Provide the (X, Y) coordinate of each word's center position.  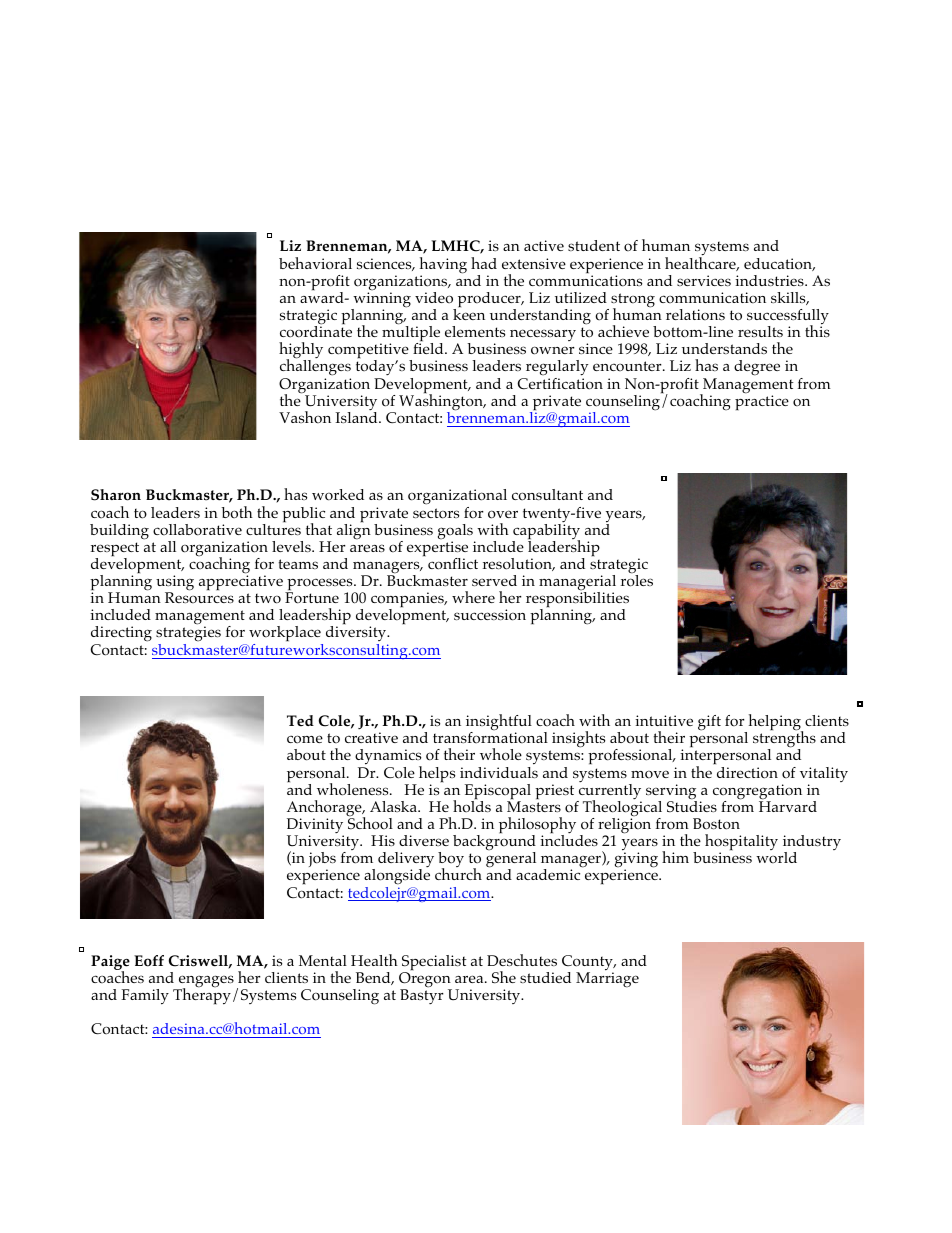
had (484, 263)
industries (770, 280)
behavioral (315, 263)
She (504, 977)
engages (205, 982)
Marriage (607, 979)
